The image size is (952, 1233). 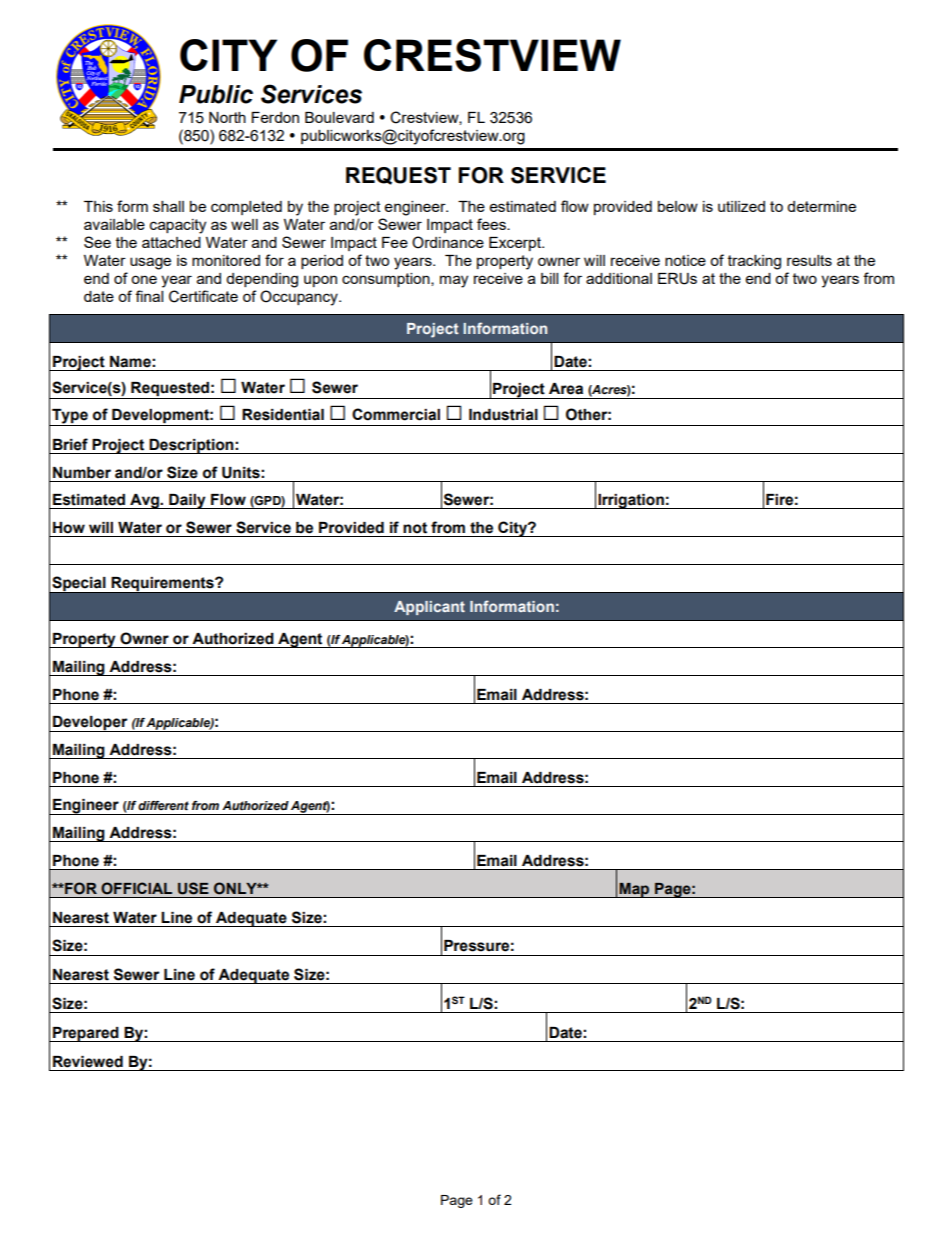 I want to click on Commercial, so click(x=396, y=414).
